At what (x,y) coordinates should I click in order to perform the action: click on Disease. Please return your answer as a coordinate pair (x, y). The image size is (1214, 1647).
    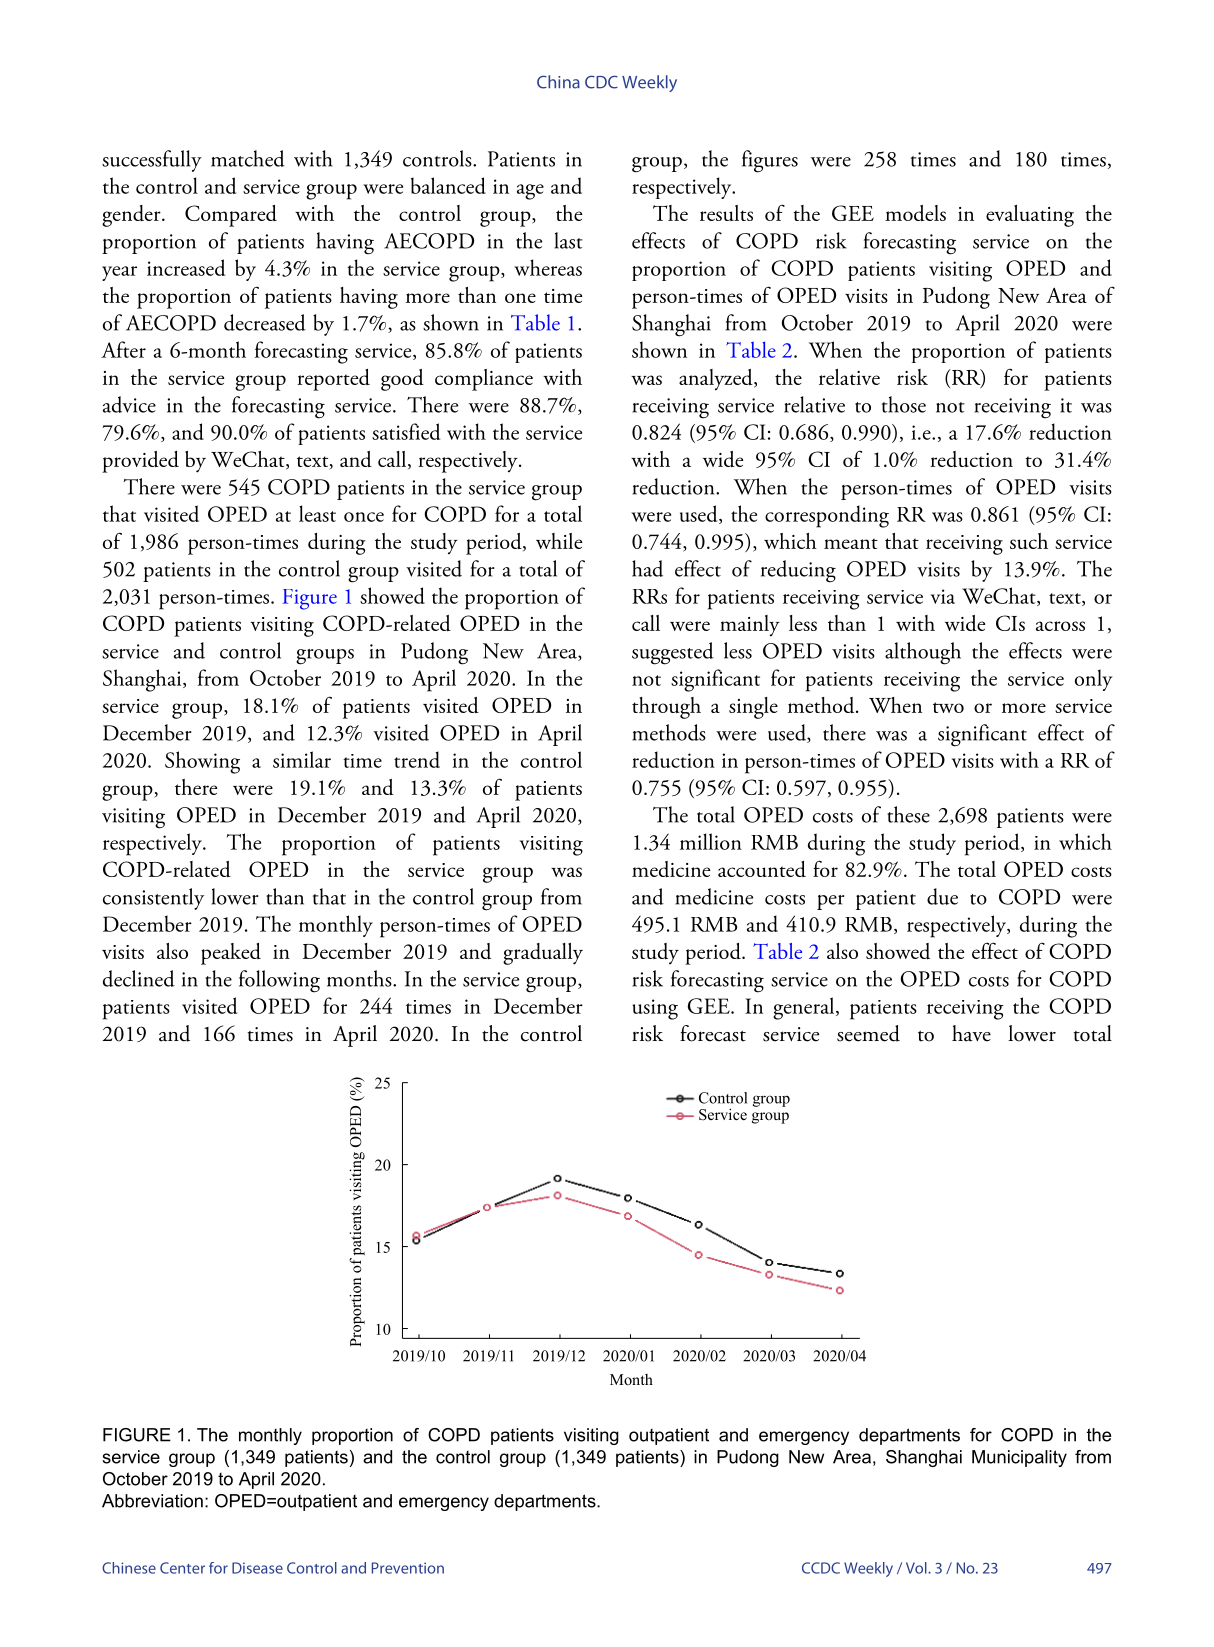
    Looking at the image, I should click on (257, 1568).
